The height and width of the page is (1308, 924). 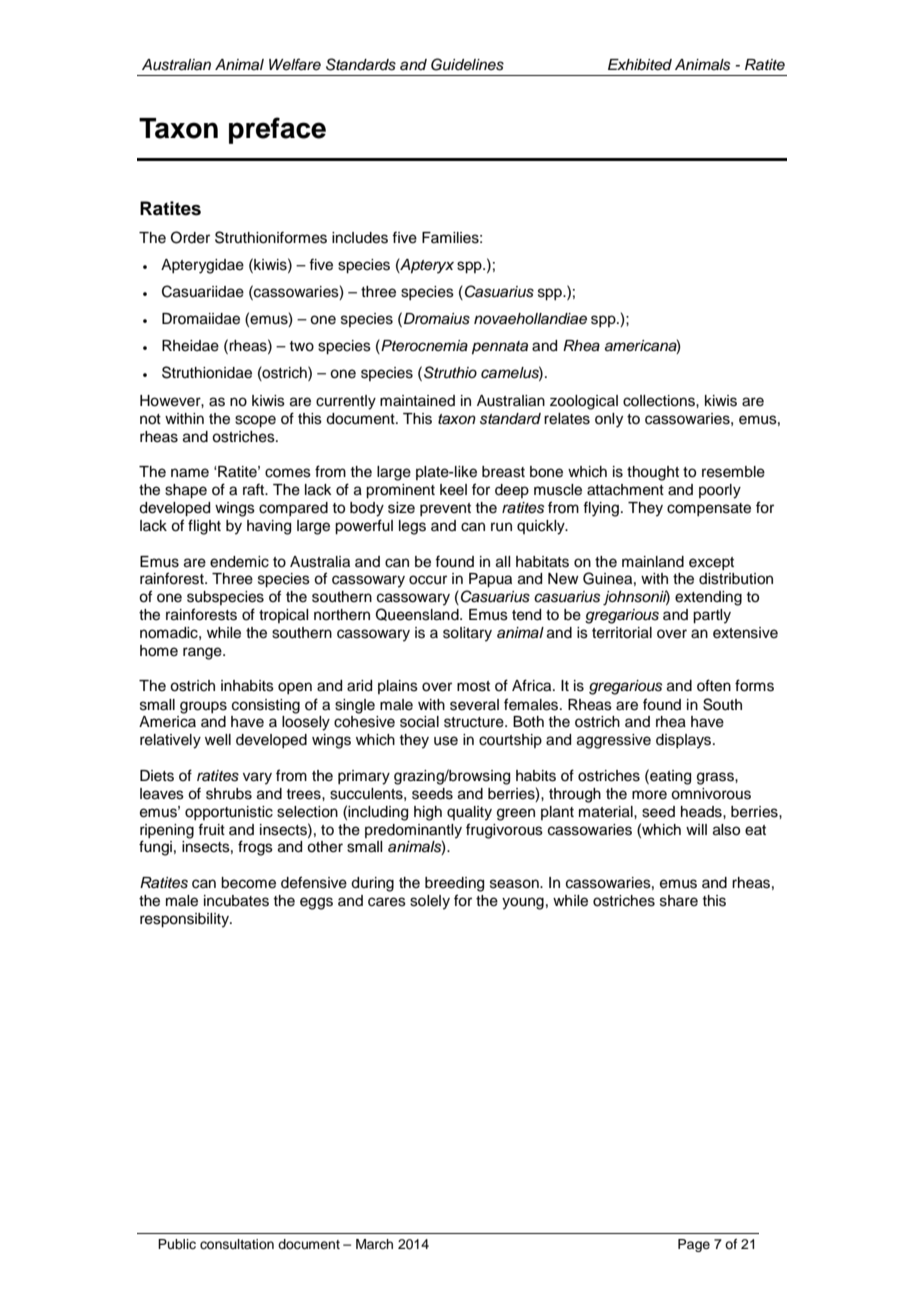 What do you see at coordinates (469, 813) in the page?
I see `quality` at bounding box center [469, 813].
